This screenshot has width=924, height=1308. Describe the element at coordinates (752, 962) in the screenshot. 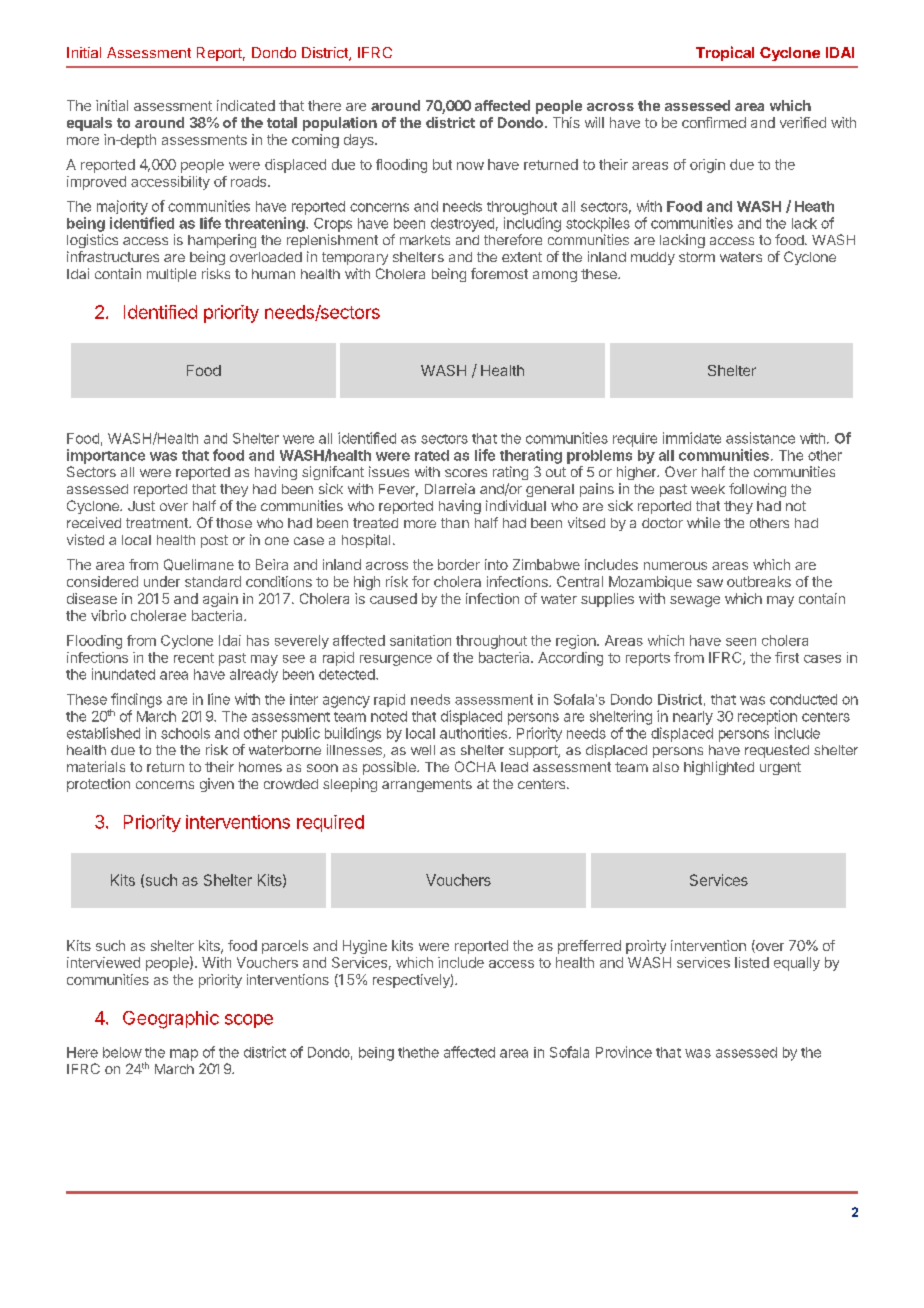

I see `listed` at that location.
